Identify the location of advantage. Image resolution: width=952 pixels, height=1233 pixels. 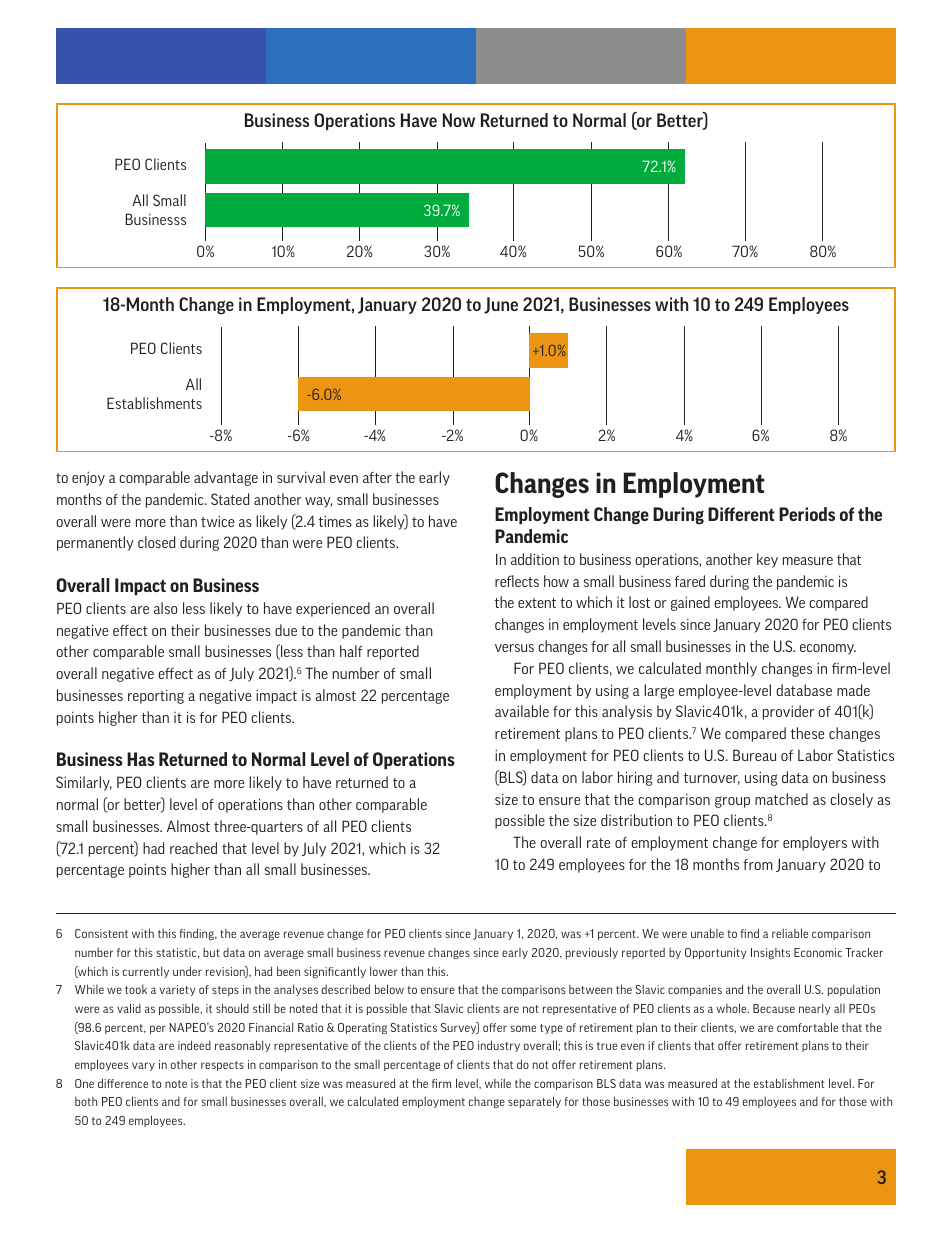
(226, 478).
